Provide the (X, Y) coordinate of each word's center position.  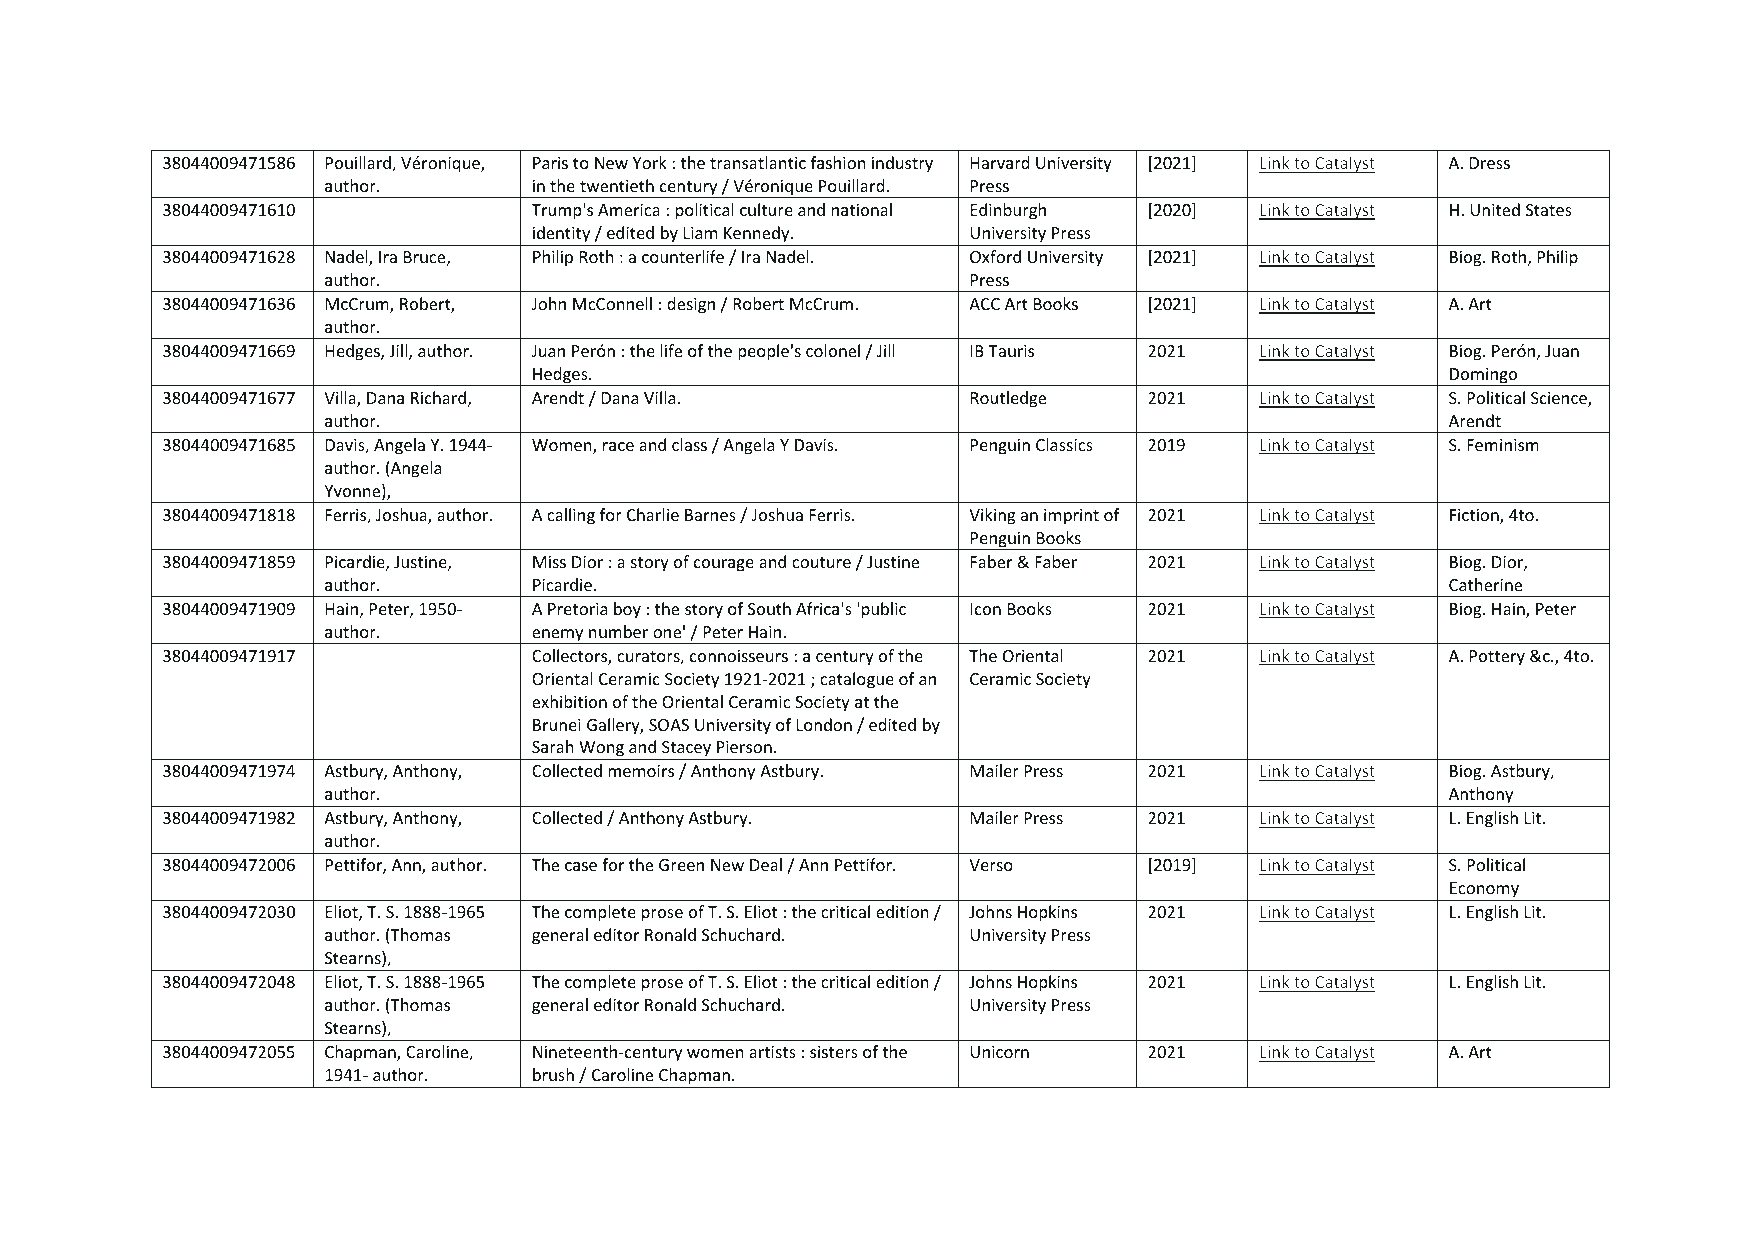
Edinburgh (1008, 211)
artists (772, 1052)
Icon (986, 609)
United (1495, 209)
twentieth (617, 185)
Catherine (1485, 584)
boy (627, 610)
